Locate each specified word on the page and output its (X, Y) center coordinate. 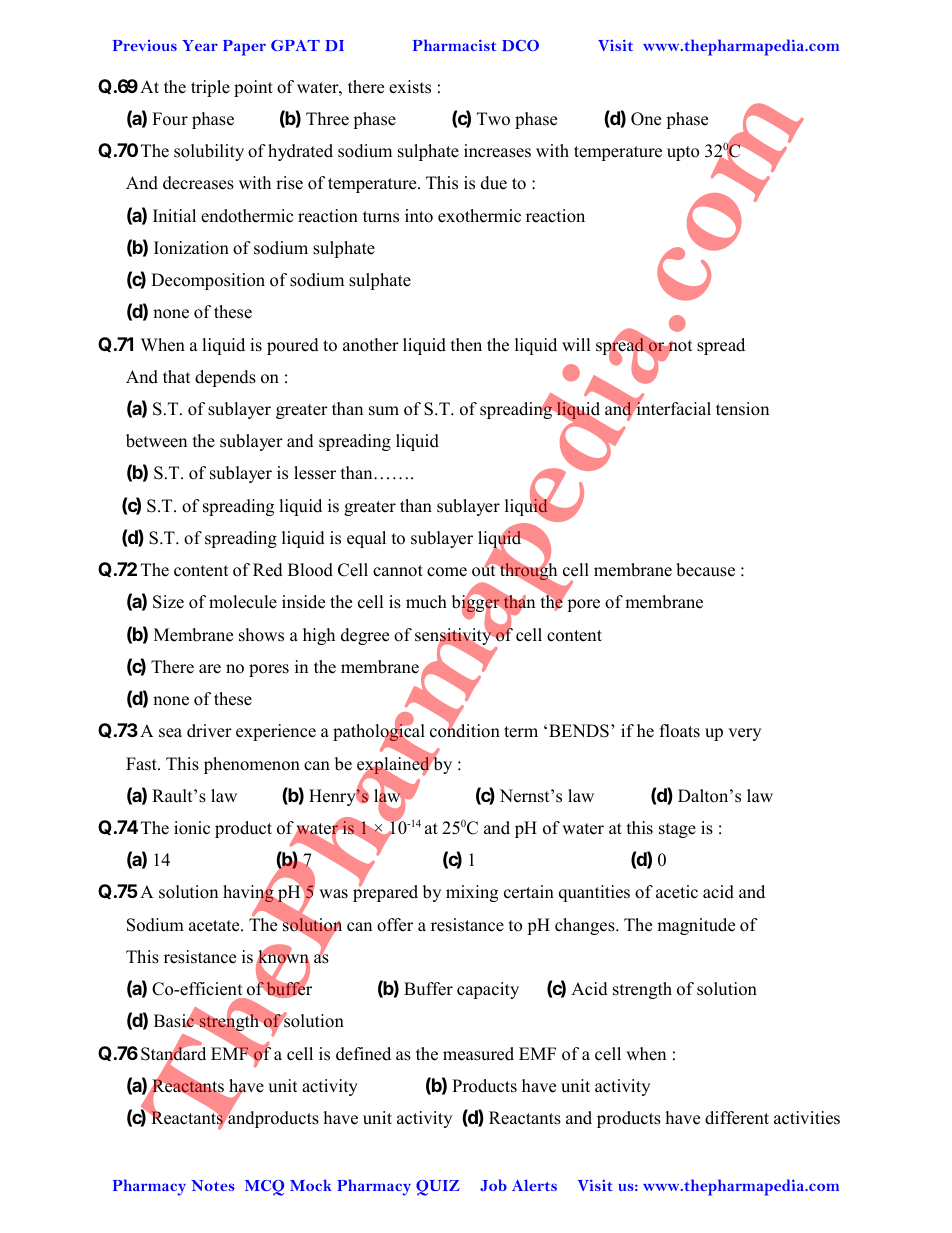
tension (742, 409)
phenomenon (252, 765)
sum (384, 411)
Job (493, 1185)
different (737, 1118)
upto (683, 153)
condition (465, 730)
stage (677, 830)
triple (210, 88)
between (156, 441)
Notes (213, 1185)
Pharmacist (454, 45)
